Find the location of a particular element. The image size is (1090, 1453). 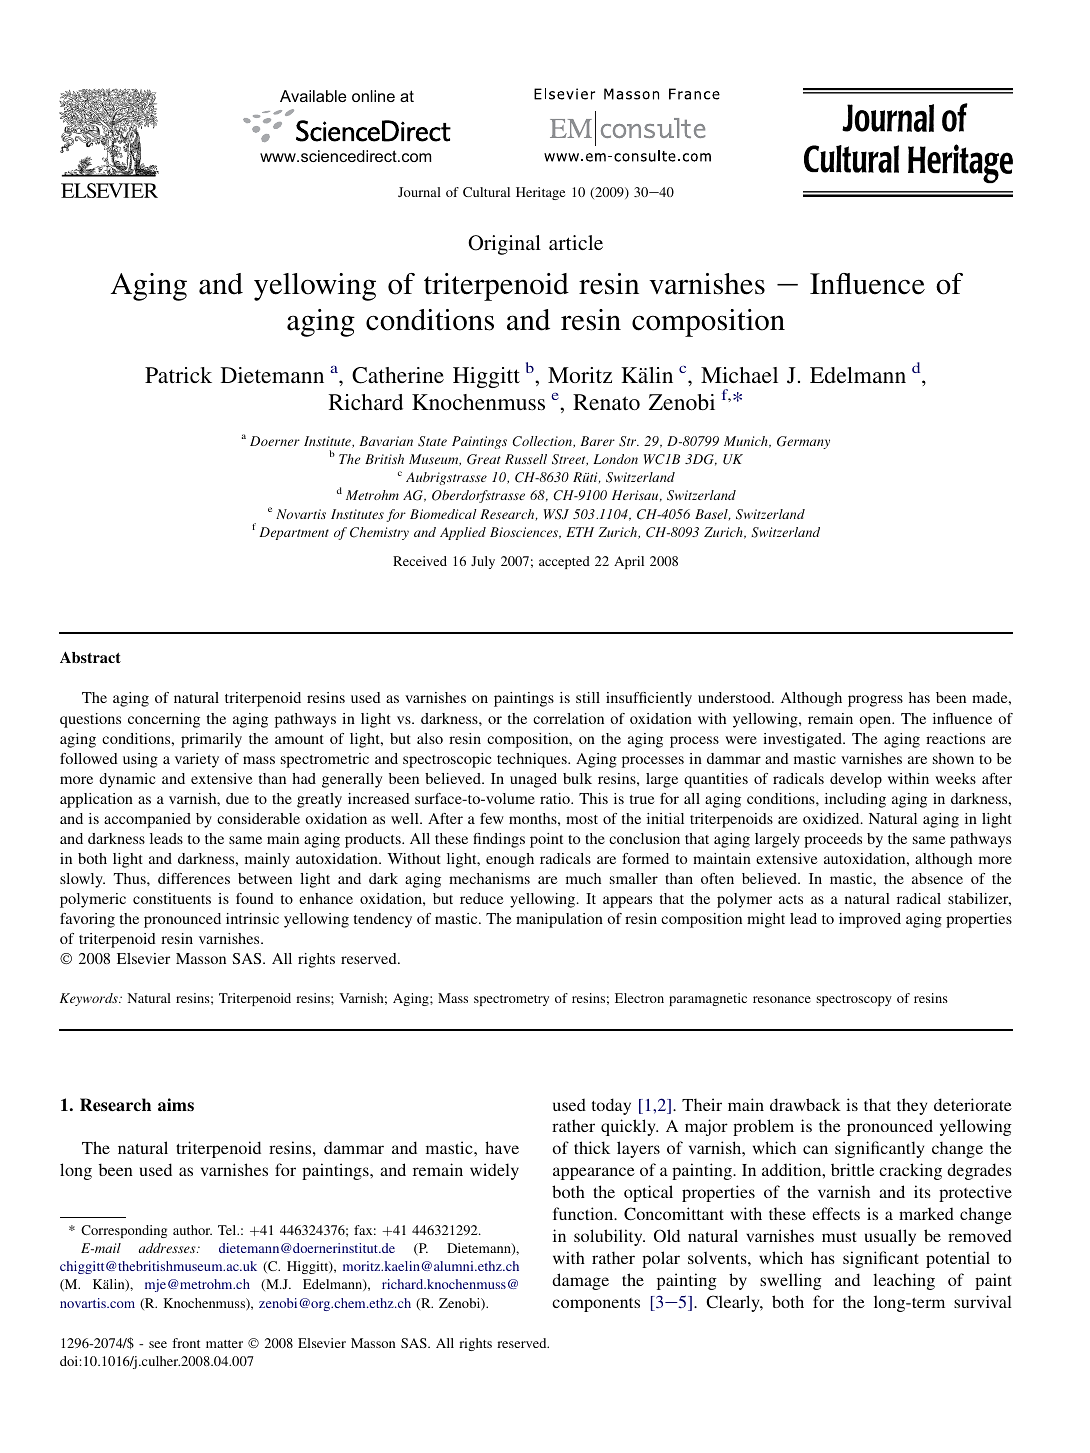

Patrick is located at coordinates (178, 375).
